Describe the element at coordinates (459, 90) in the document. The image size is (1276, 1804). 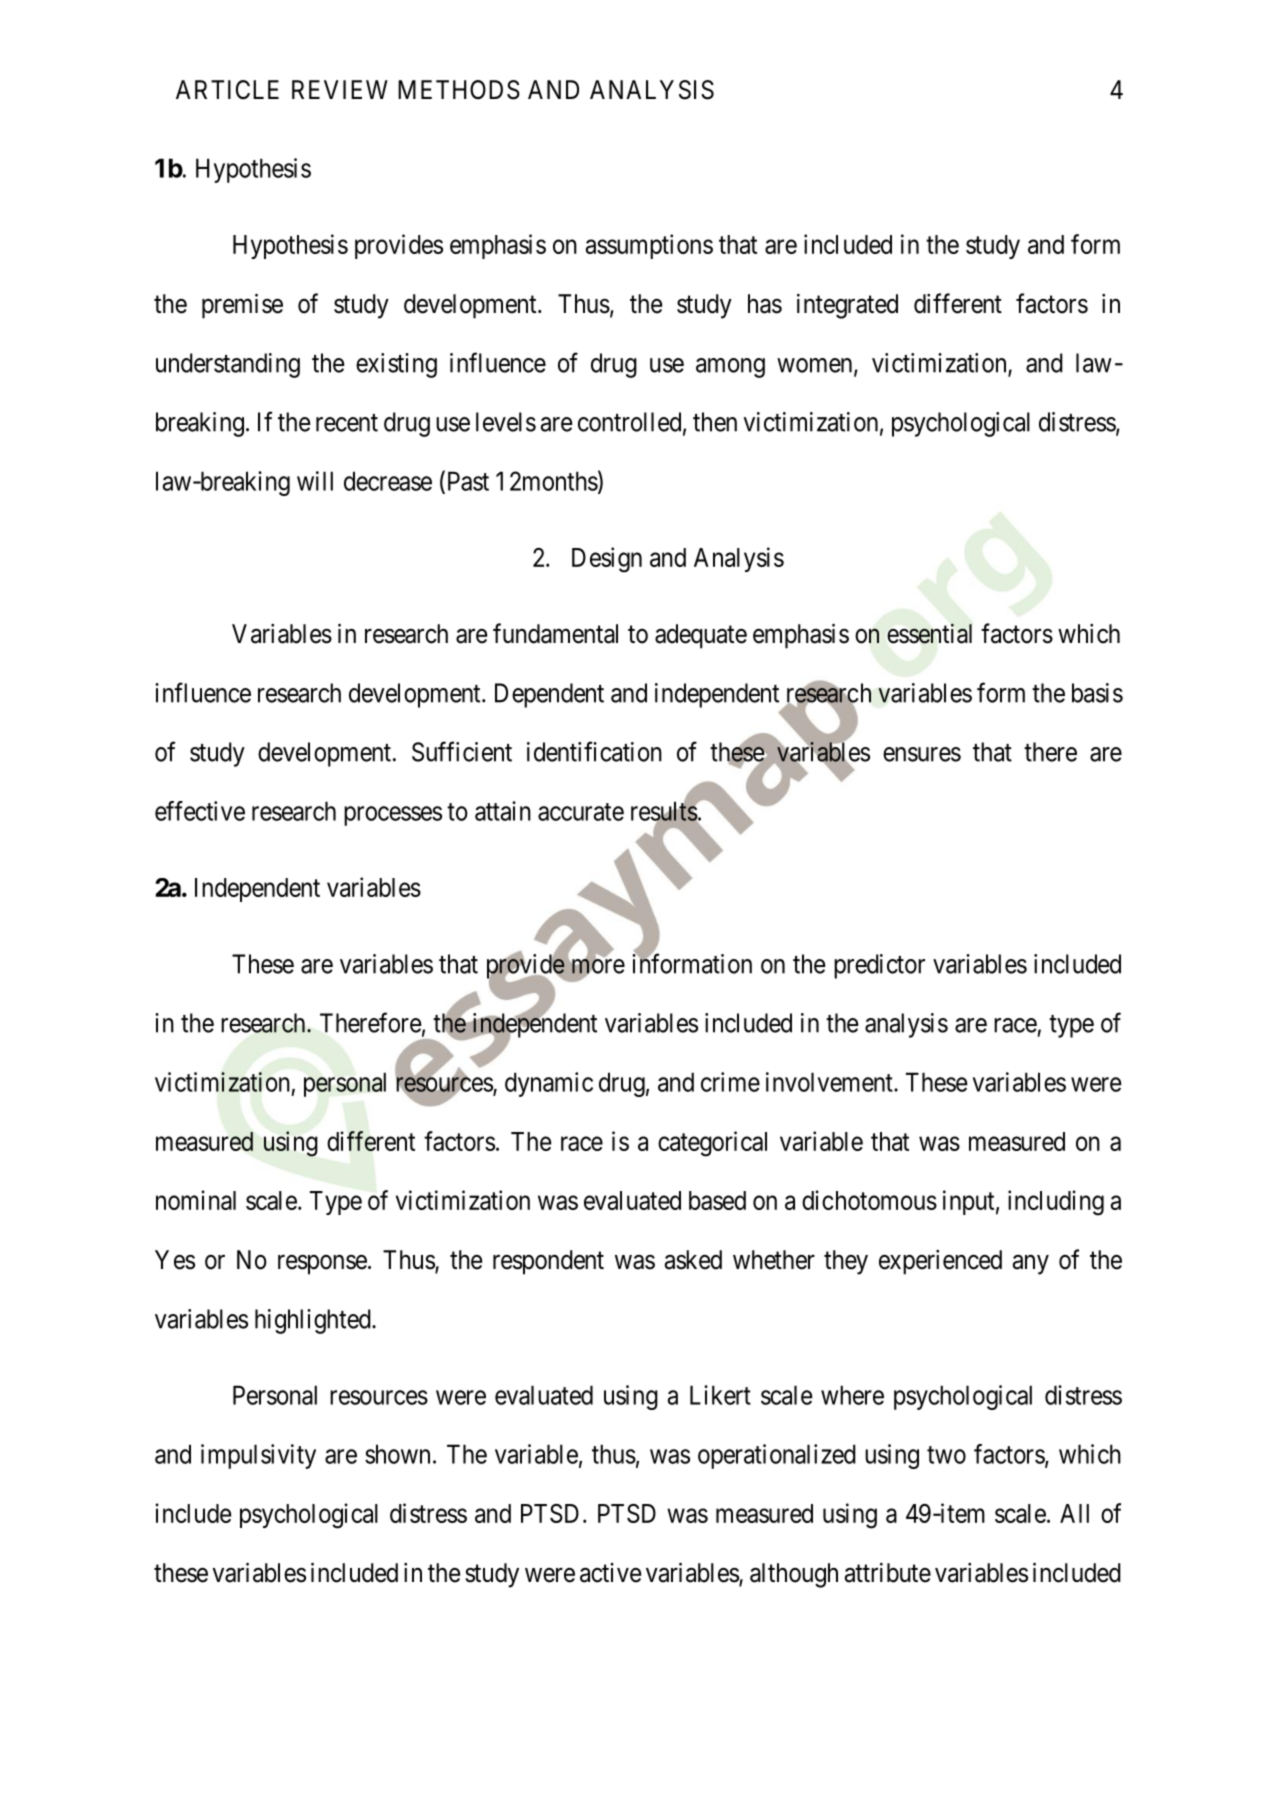
I see `METHODS` at that location.
